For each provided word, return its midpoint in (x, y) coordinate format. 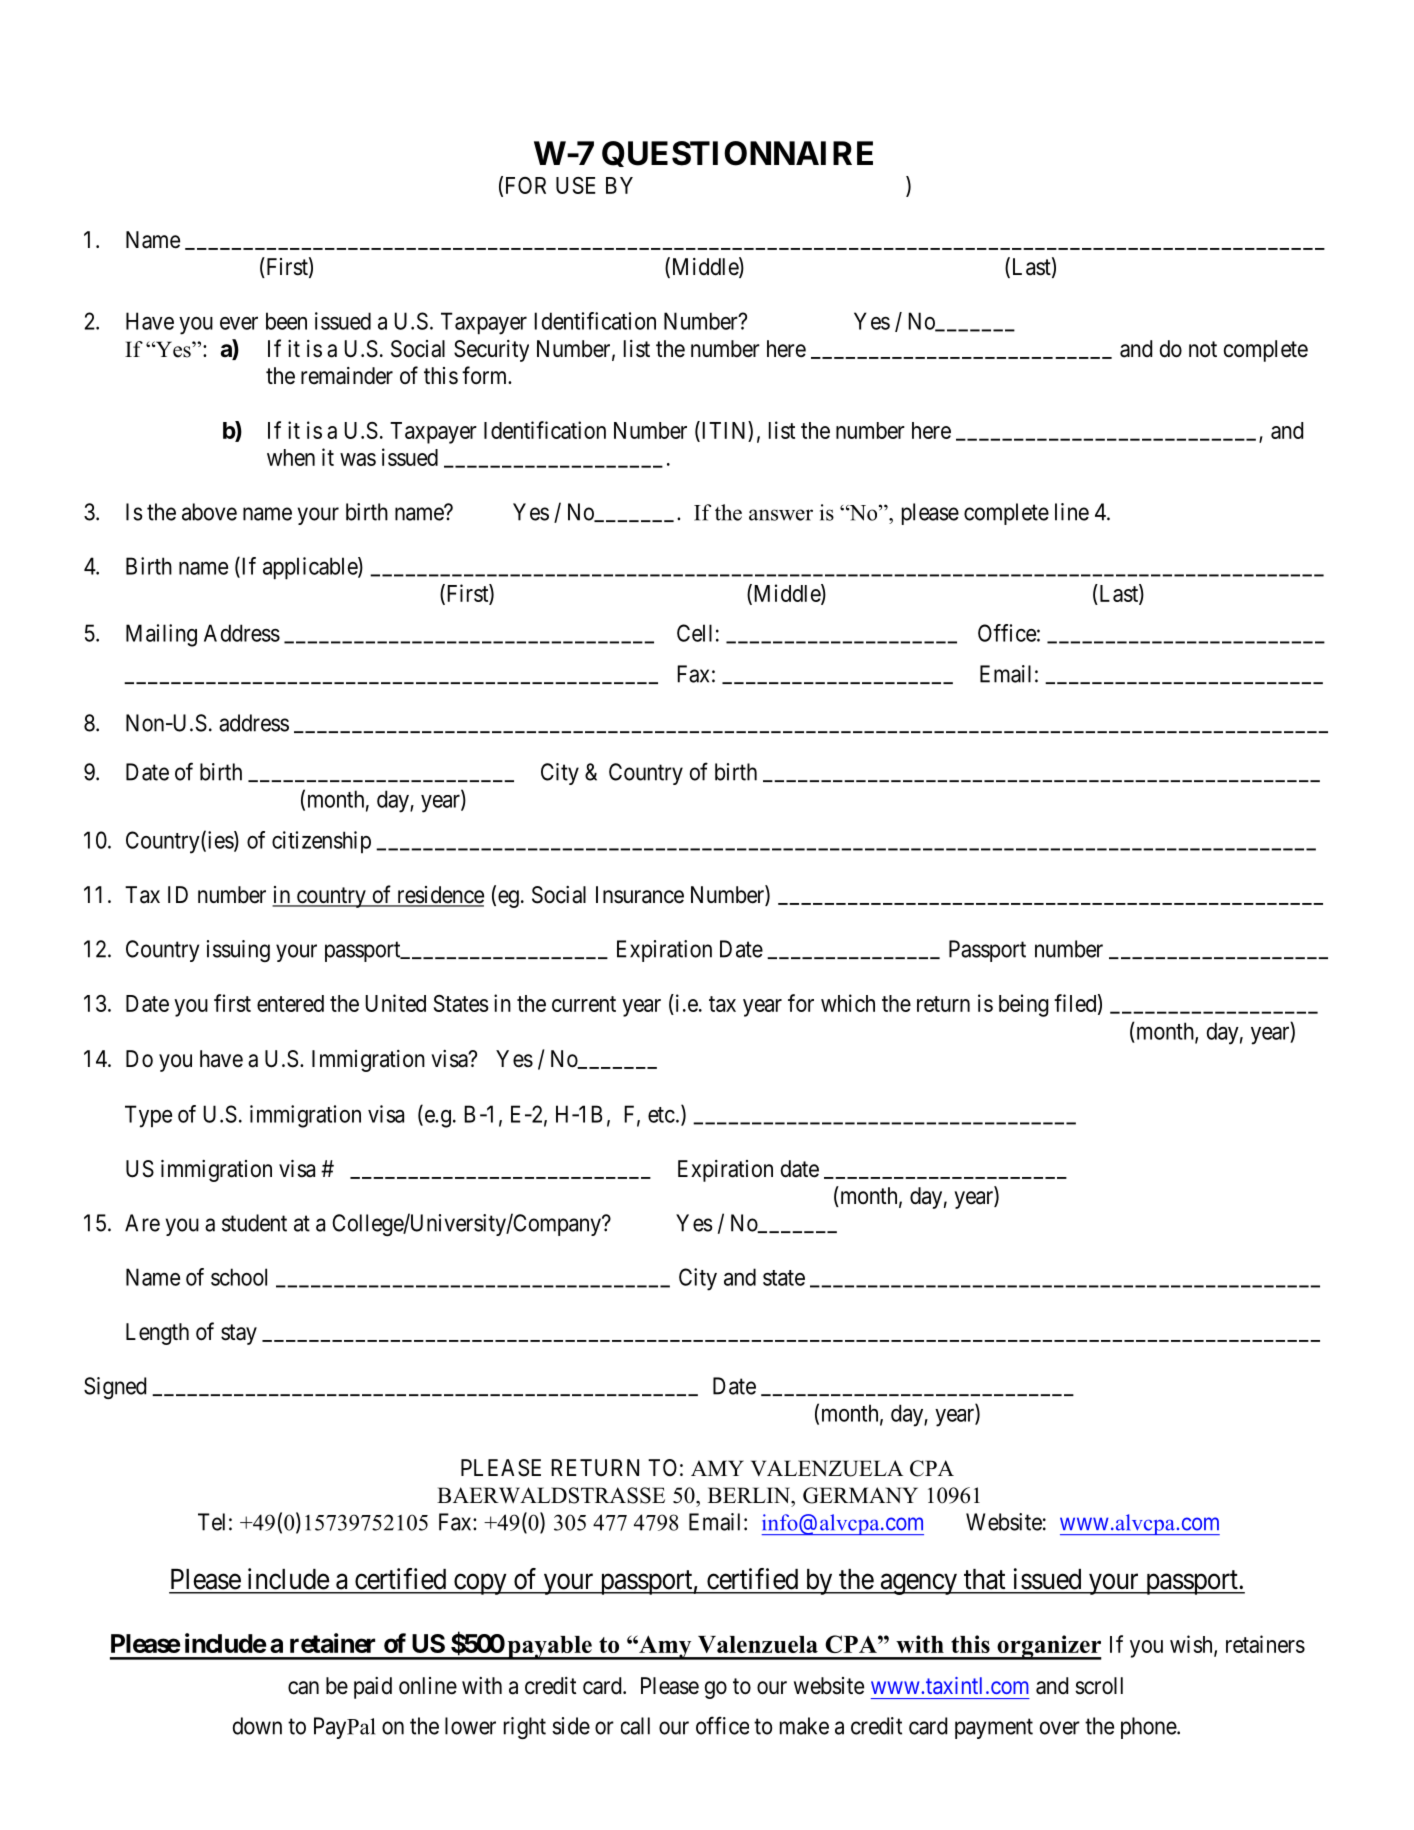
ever (239, 323)
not (1203, 349)
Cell (694, 633)
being (1024, 1005)
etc (661, 1115)
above (209, 512)
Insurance (640, 895)
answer (781, 515)
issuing (238, 951)
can (303, 1688)
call (635, 1726)
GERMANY (860, 1495)
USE (576, 185)
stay (239, 1334)
